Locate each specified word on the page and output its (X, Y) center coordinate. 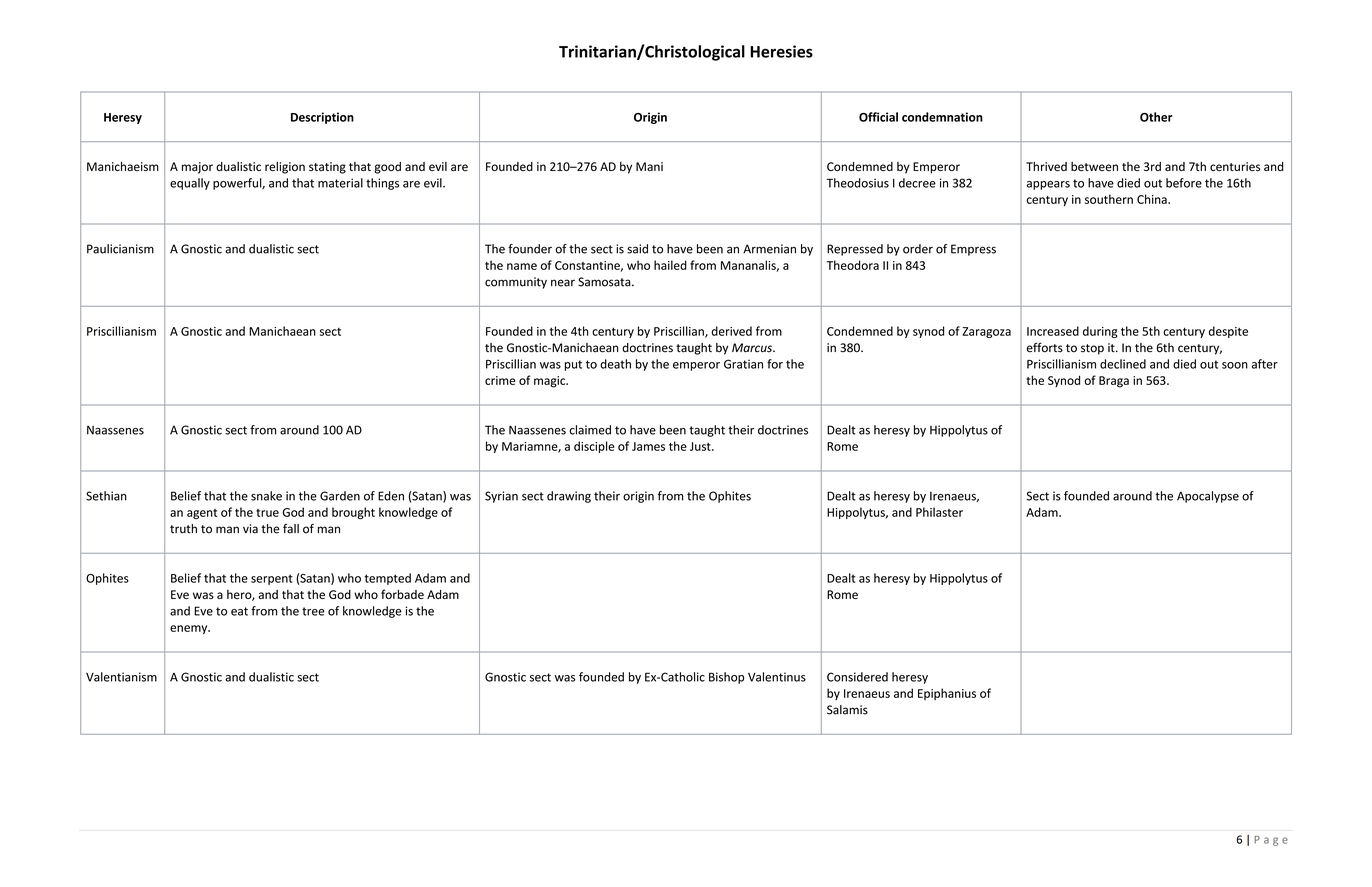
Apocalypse (1208, 497)
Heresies (781, 51)
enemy (190, 629)
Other (1156, 117)
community (516, 283)
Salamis (847, 710)
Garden (340, 496)
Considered (857, 677)
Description (322, 118)
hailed (670, 265)
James (648, 446)
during (1100, 332)
